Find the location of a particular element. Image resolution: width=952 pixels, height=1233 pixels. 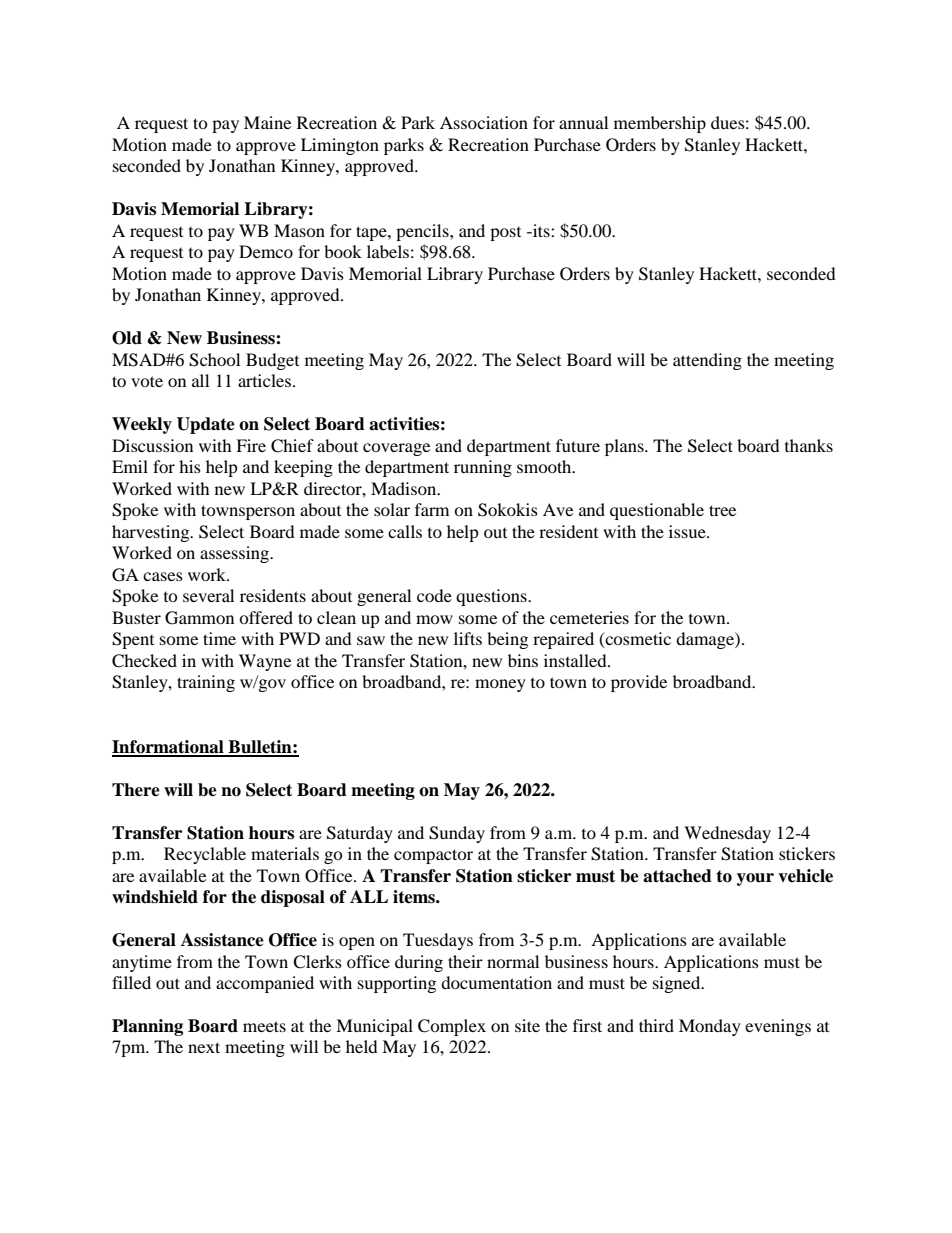

Association is located at coordinates (484, 122).
